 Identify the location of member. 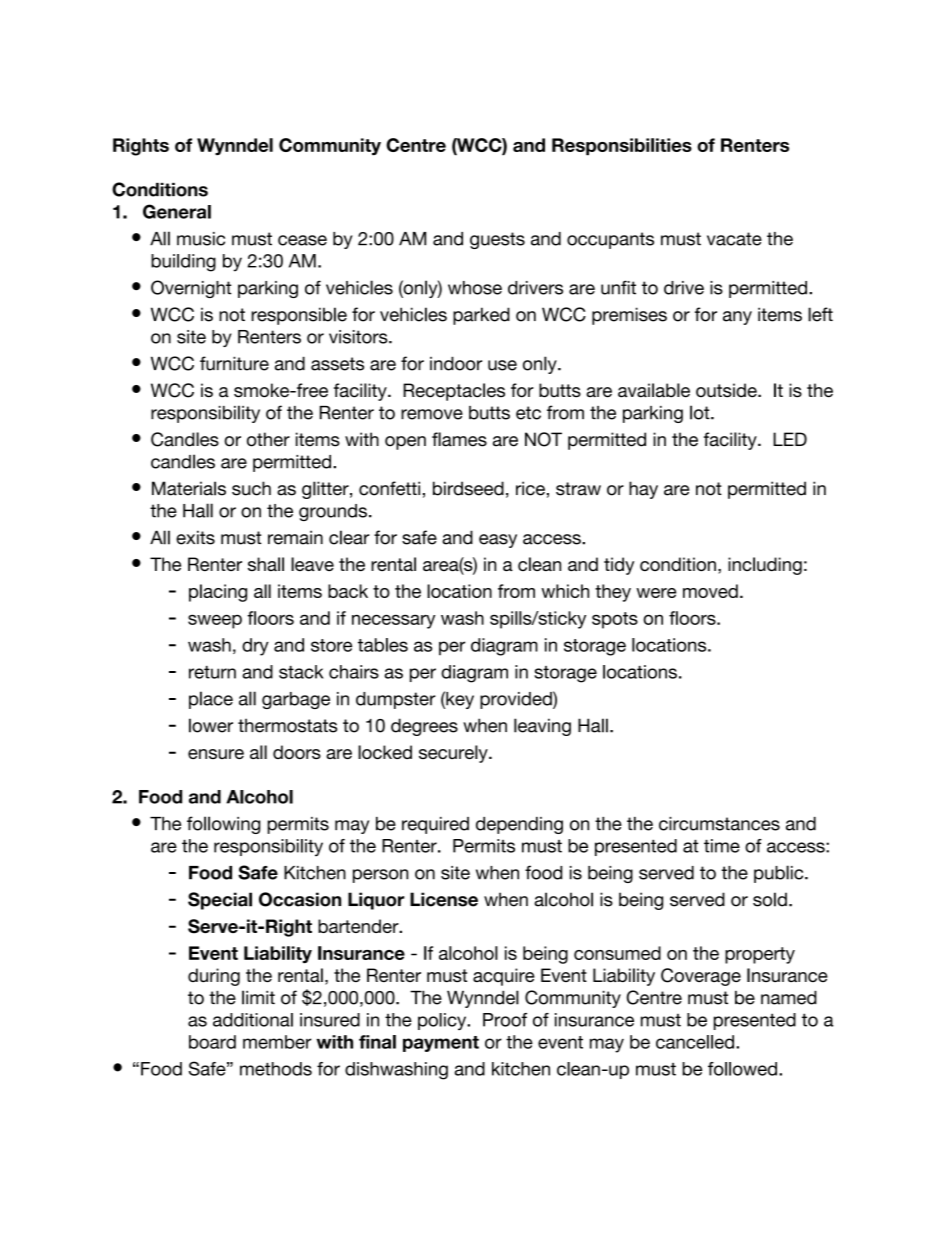
(277, 1042).
